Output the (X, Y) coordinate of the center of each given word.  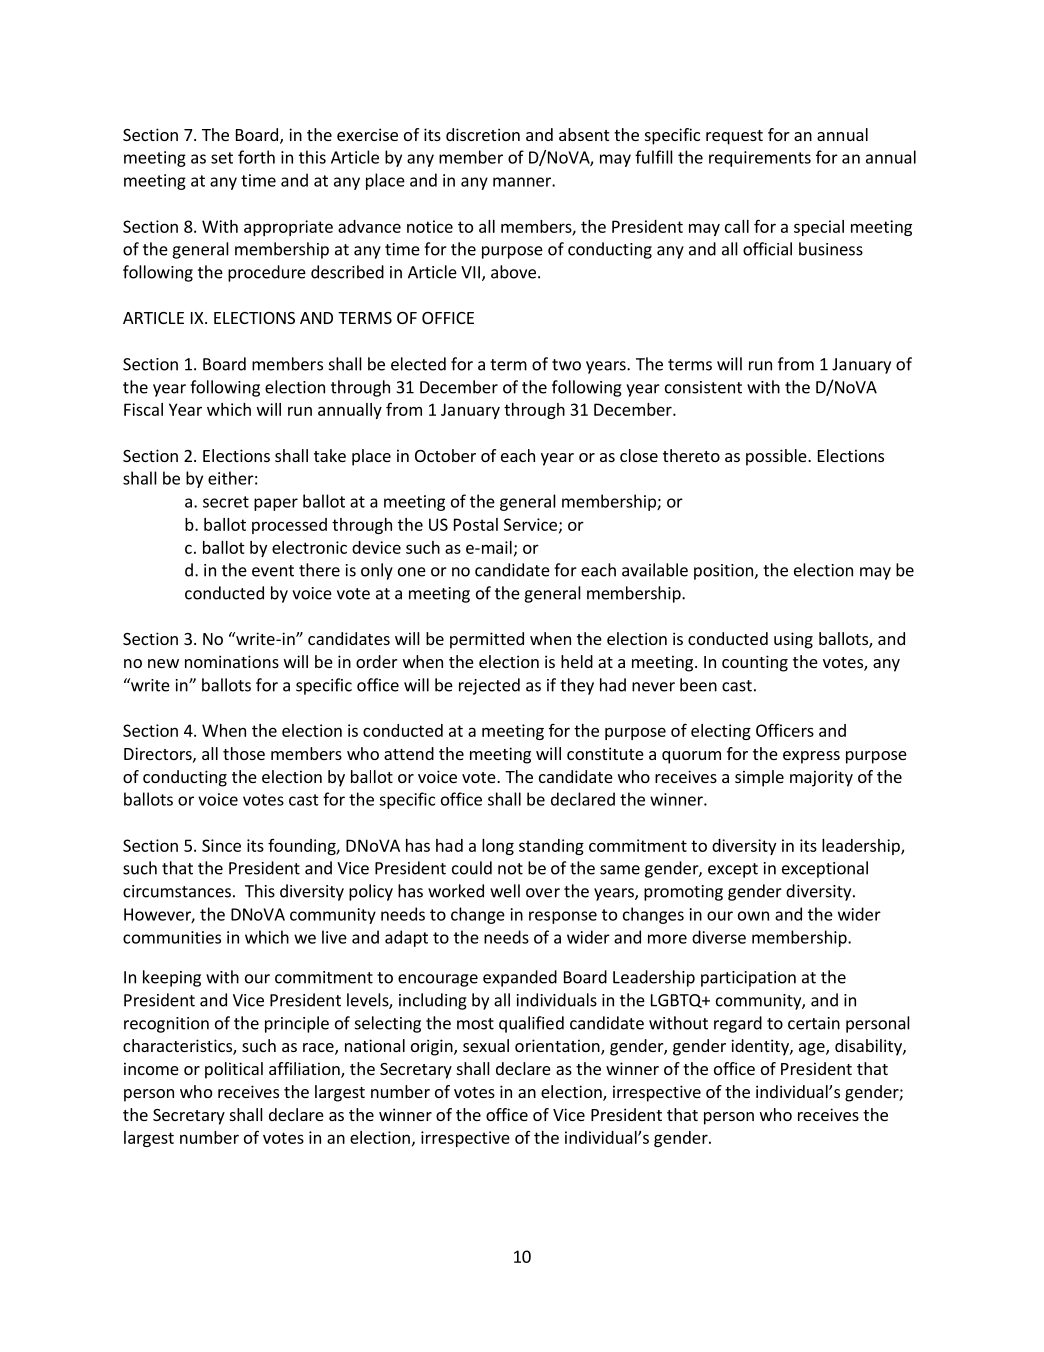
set (222, 158)
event (273, 571)
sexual (486, 1045)
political (234, 1070)
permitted (487, 640)
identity (761, 1047)
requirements (760, 159)
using (793, 640)
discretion (483, 134)
